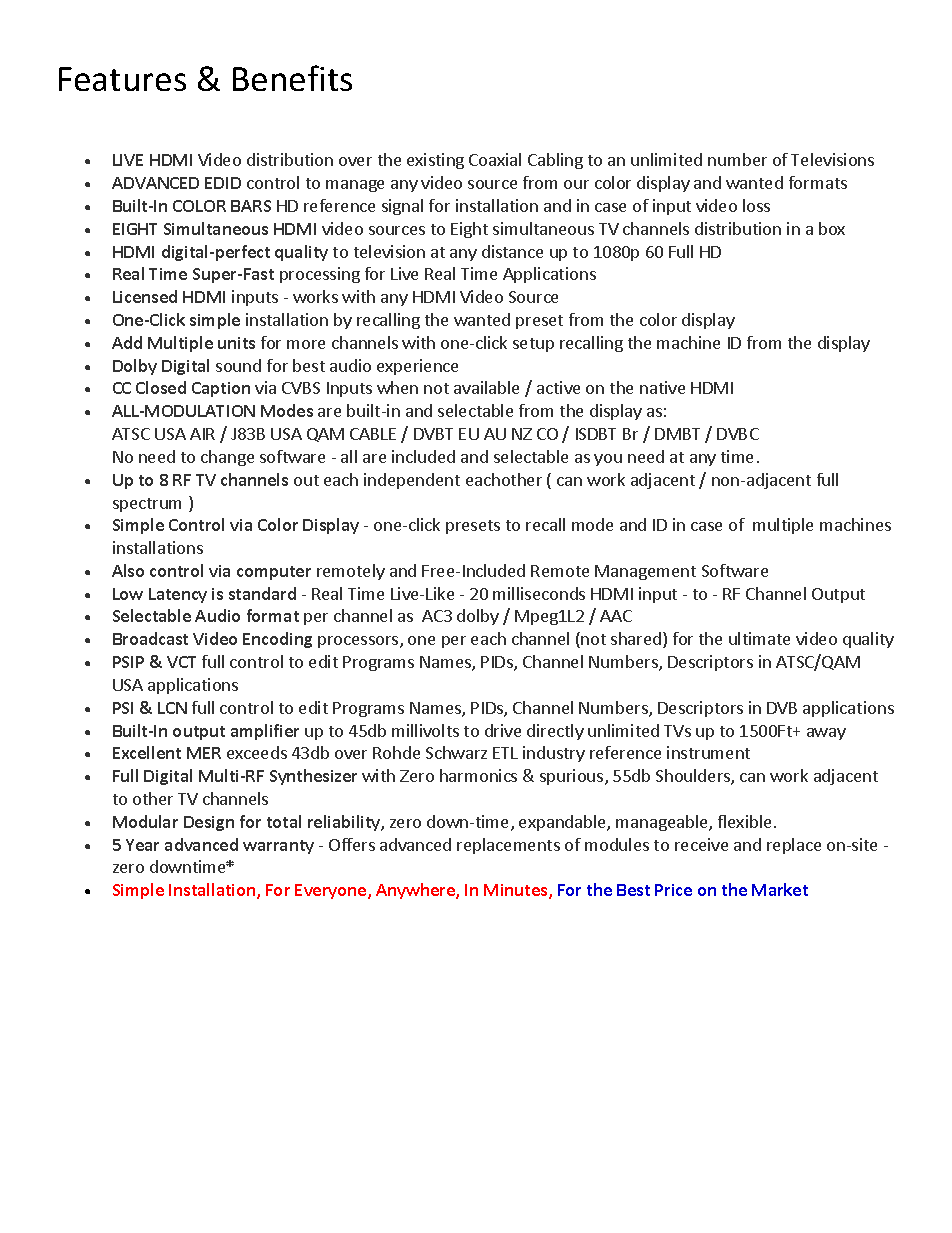 This image has height=1233, width=952. I want to click on Year, so click(142, 845).
